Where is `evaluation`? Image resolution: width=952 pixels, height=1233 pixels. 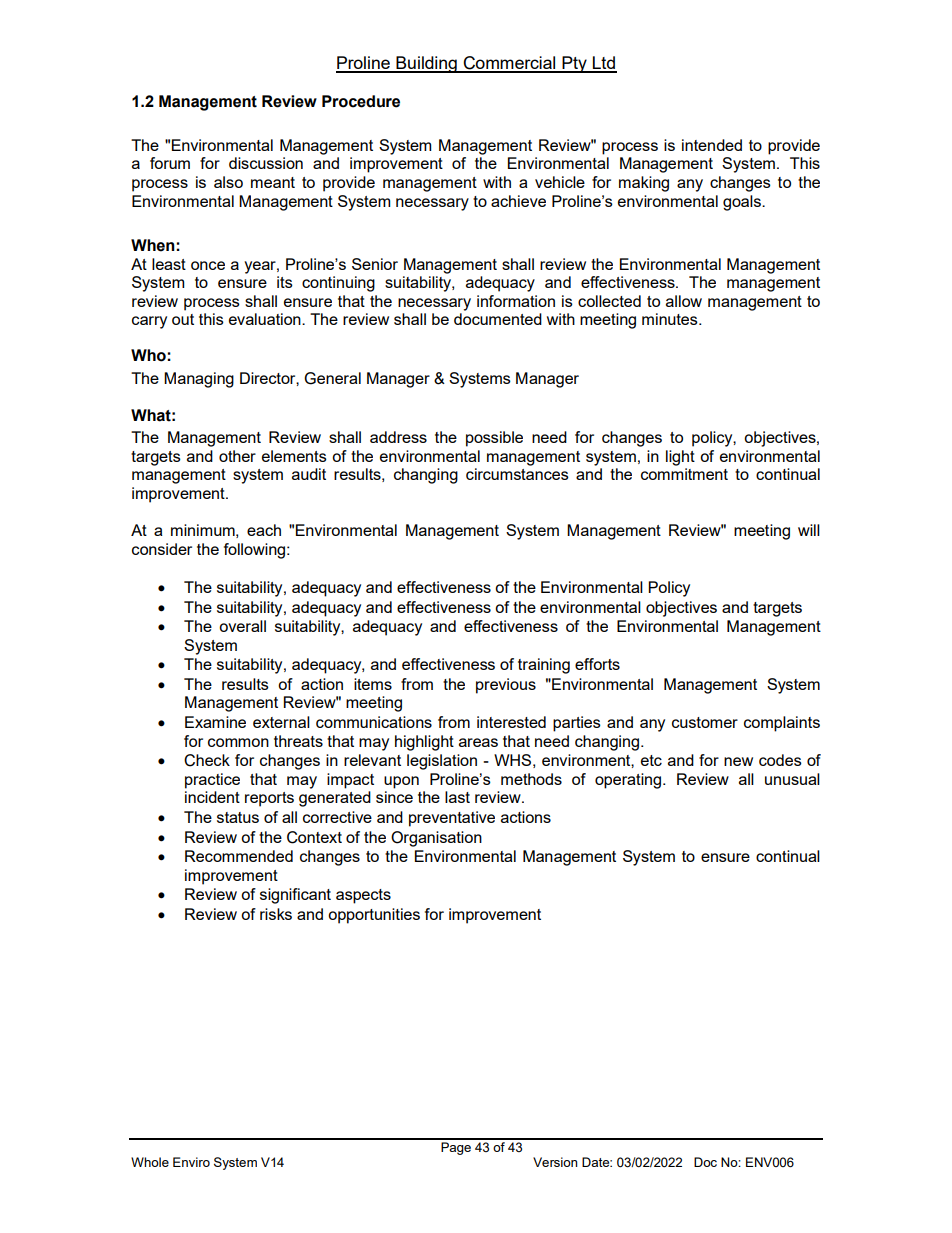
evaluation is located at coordinates (266, 319).
